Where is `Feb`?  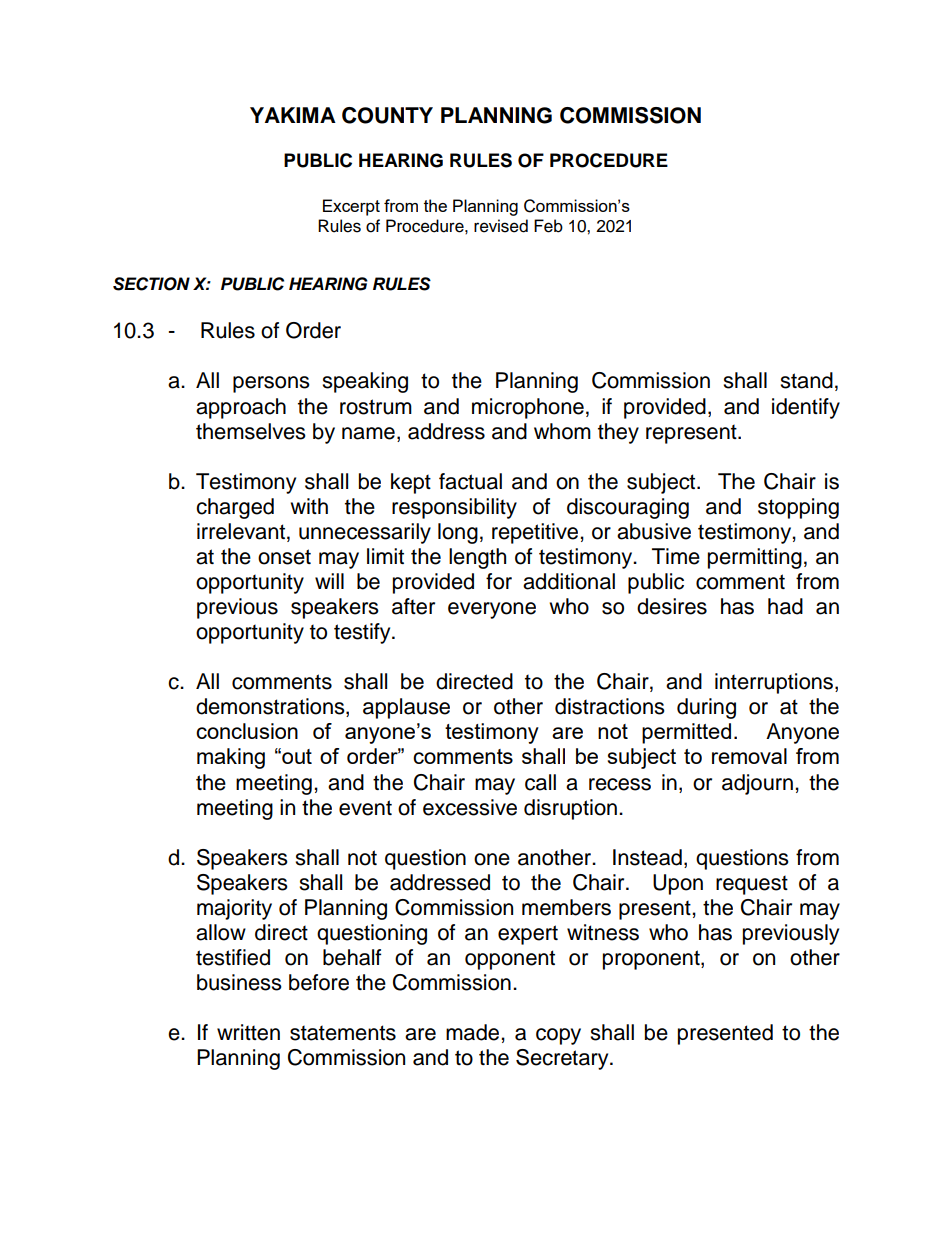 Feb is located at coordinates (548, 226).
